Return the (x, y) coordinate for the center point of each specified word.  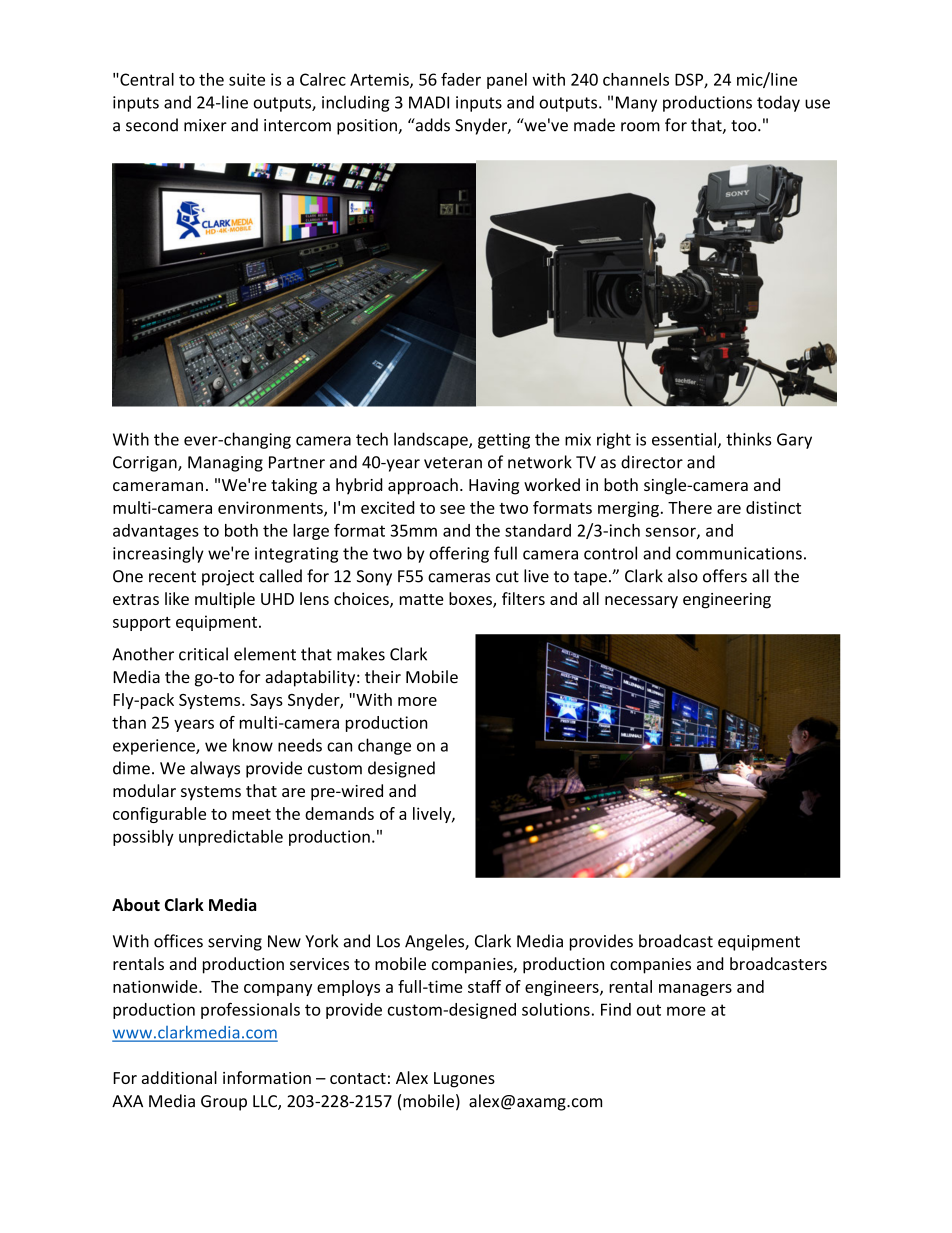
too (745, 126)
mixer (205, 125)
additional (179, 1077)
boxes (471, 600)
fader (461, 79)
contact (358, 1078)
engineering (727, 601)
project (228, 578)
